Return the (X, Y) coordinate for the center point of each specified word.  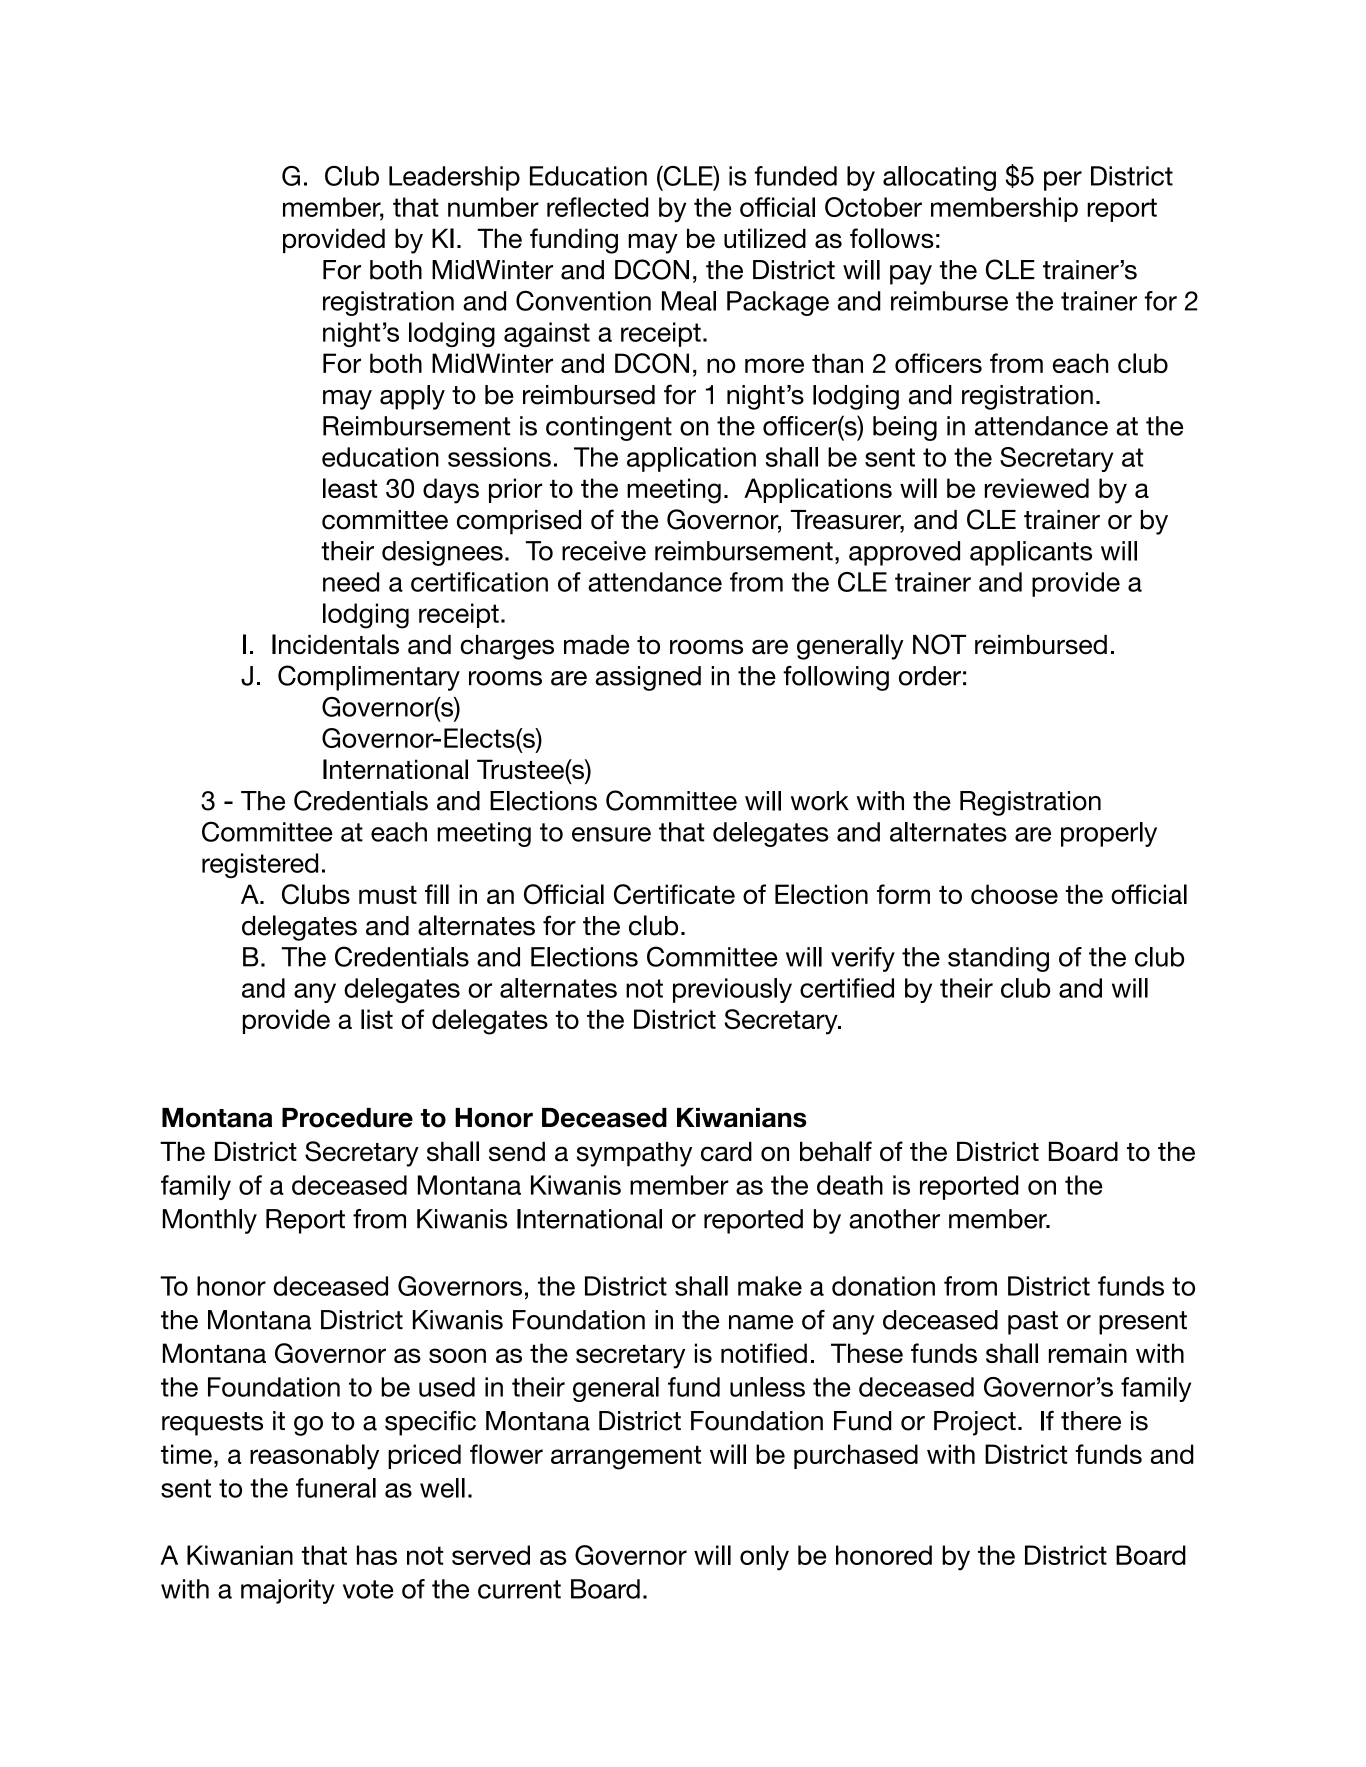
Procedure (347, 1118)
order (930, 676)
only (764, 1558)
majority (288, 1591)
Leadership (454, 178)
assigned (648, 678)
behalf (836, 1151)
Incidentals (335, 644)
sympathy (634, 1154)
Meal (689, 301)
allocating (939, 178)
